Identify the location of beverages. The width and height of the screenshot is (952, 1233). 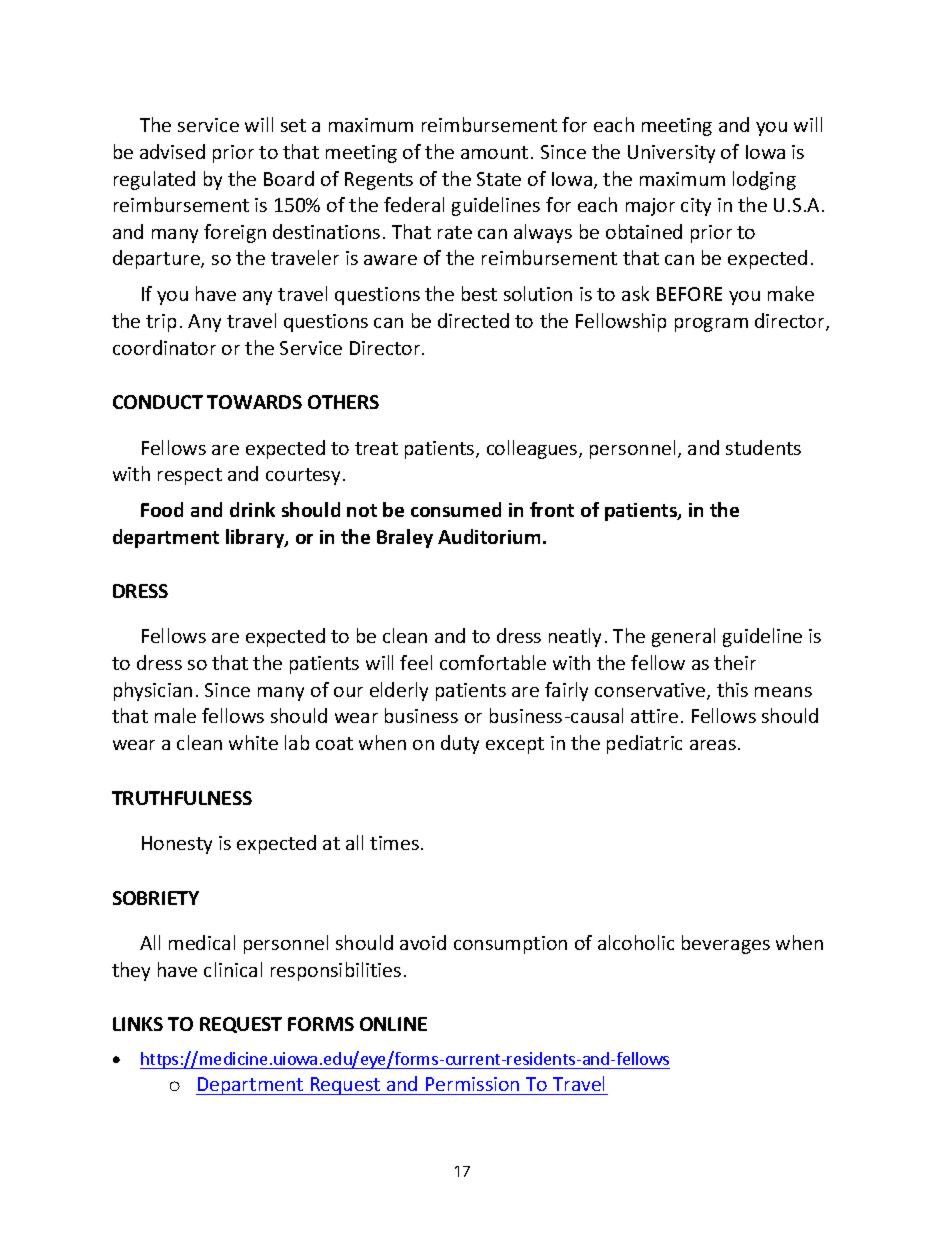
(726, 944).
